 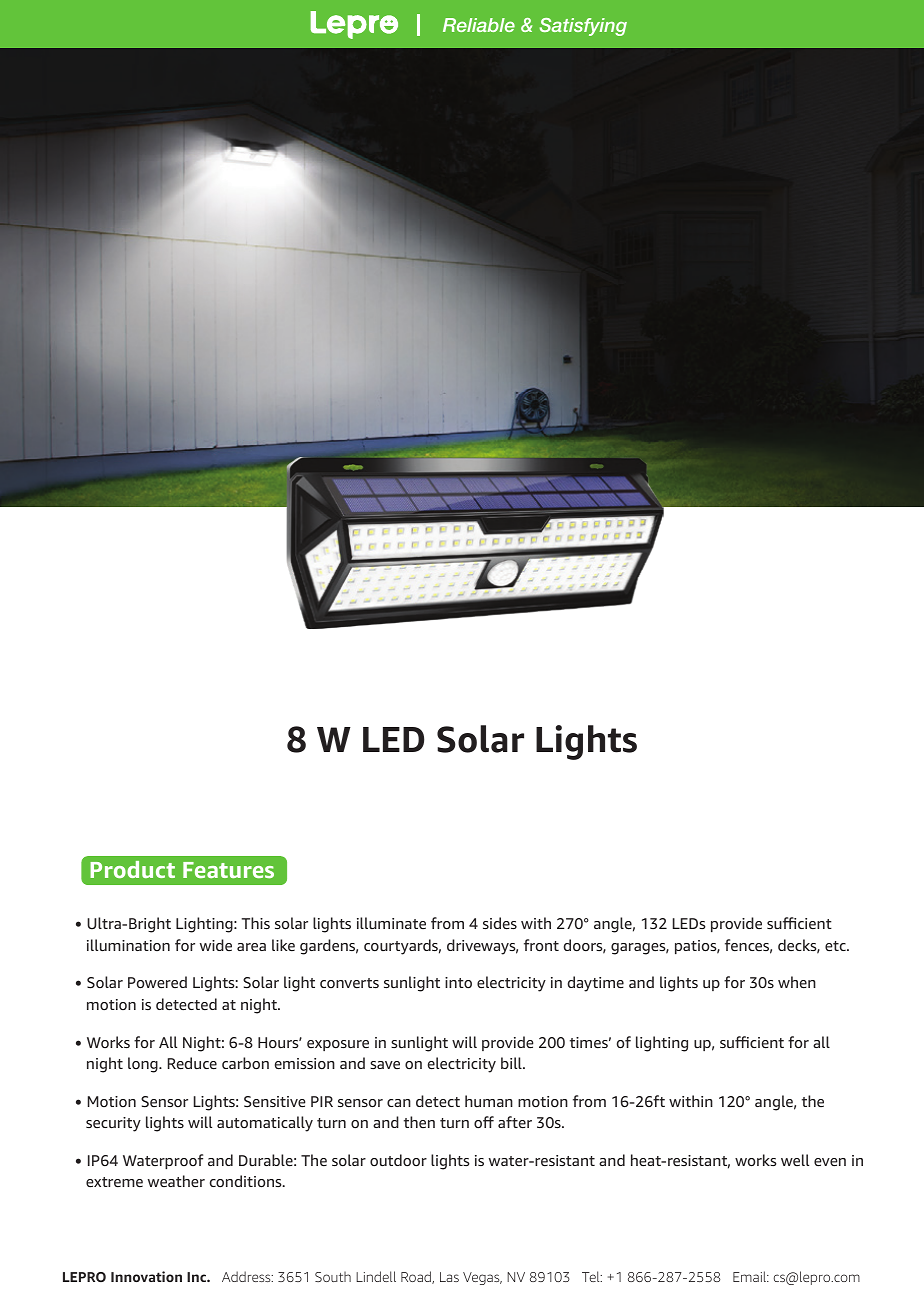 I want to click on illuminate, so click(x=391, y=923).
